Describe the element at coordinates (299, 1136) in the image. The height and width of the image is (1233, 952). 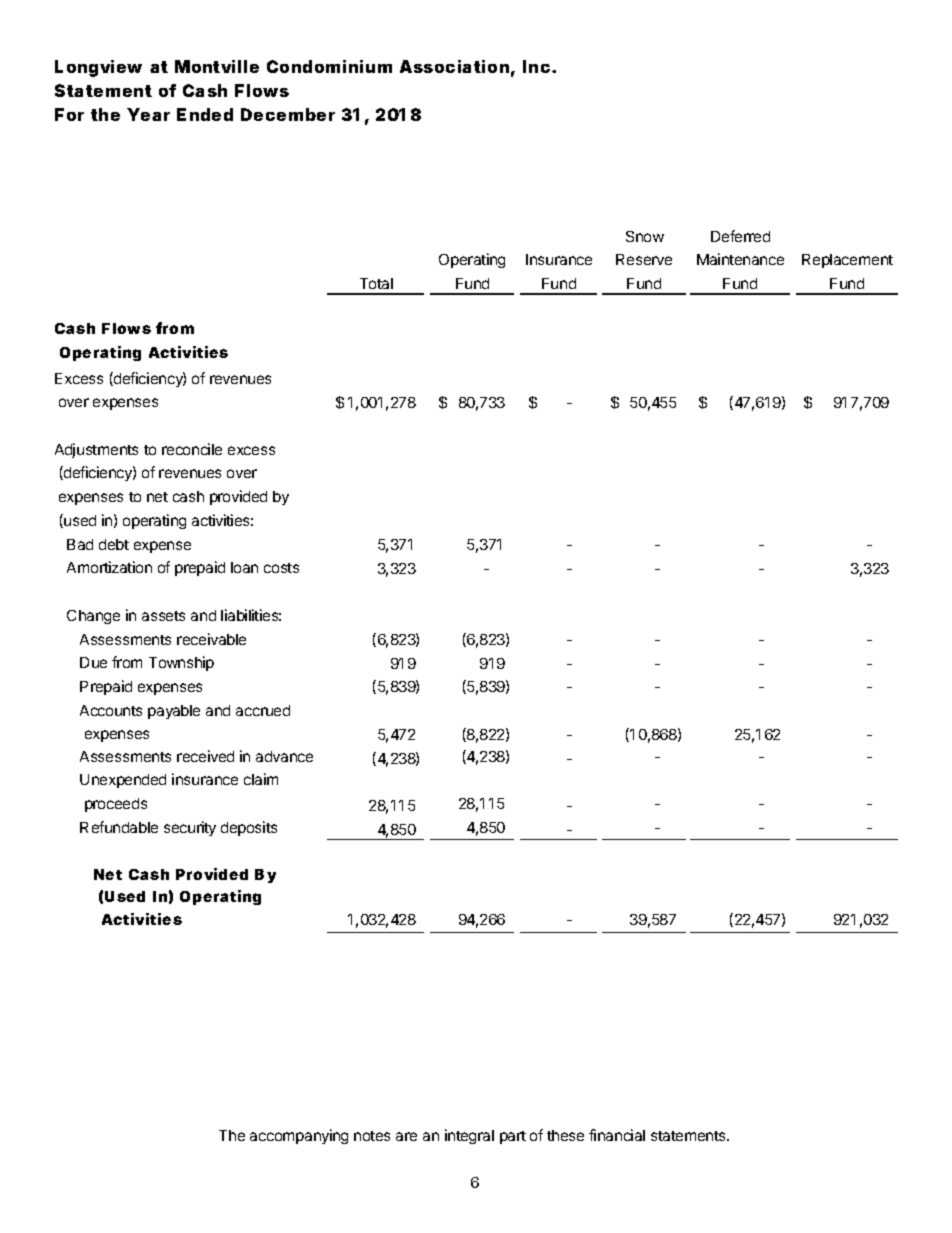
I see `accompanying` at that location.
